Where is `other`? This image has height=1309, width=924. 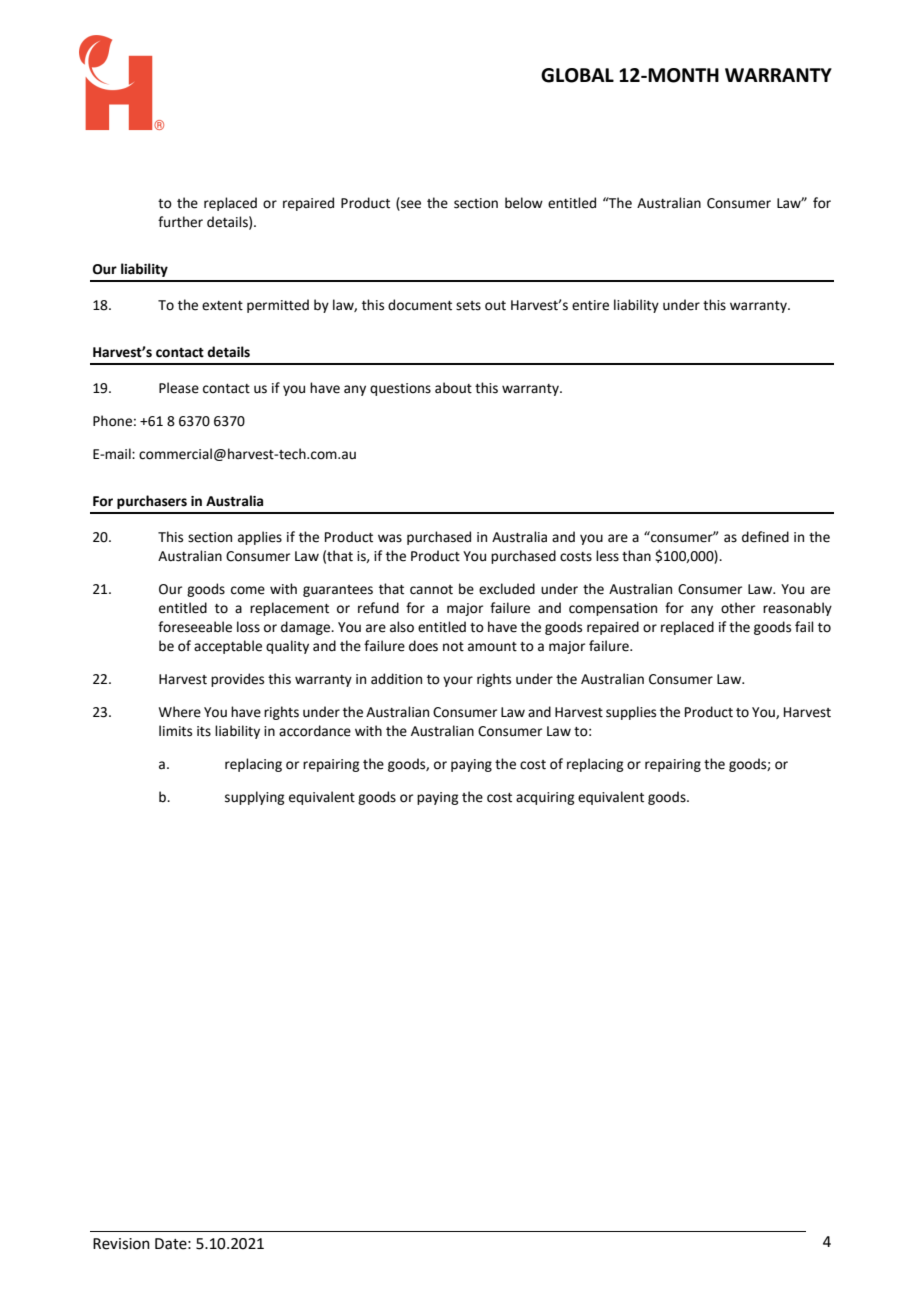
other is located at coordinates (738, 608).
